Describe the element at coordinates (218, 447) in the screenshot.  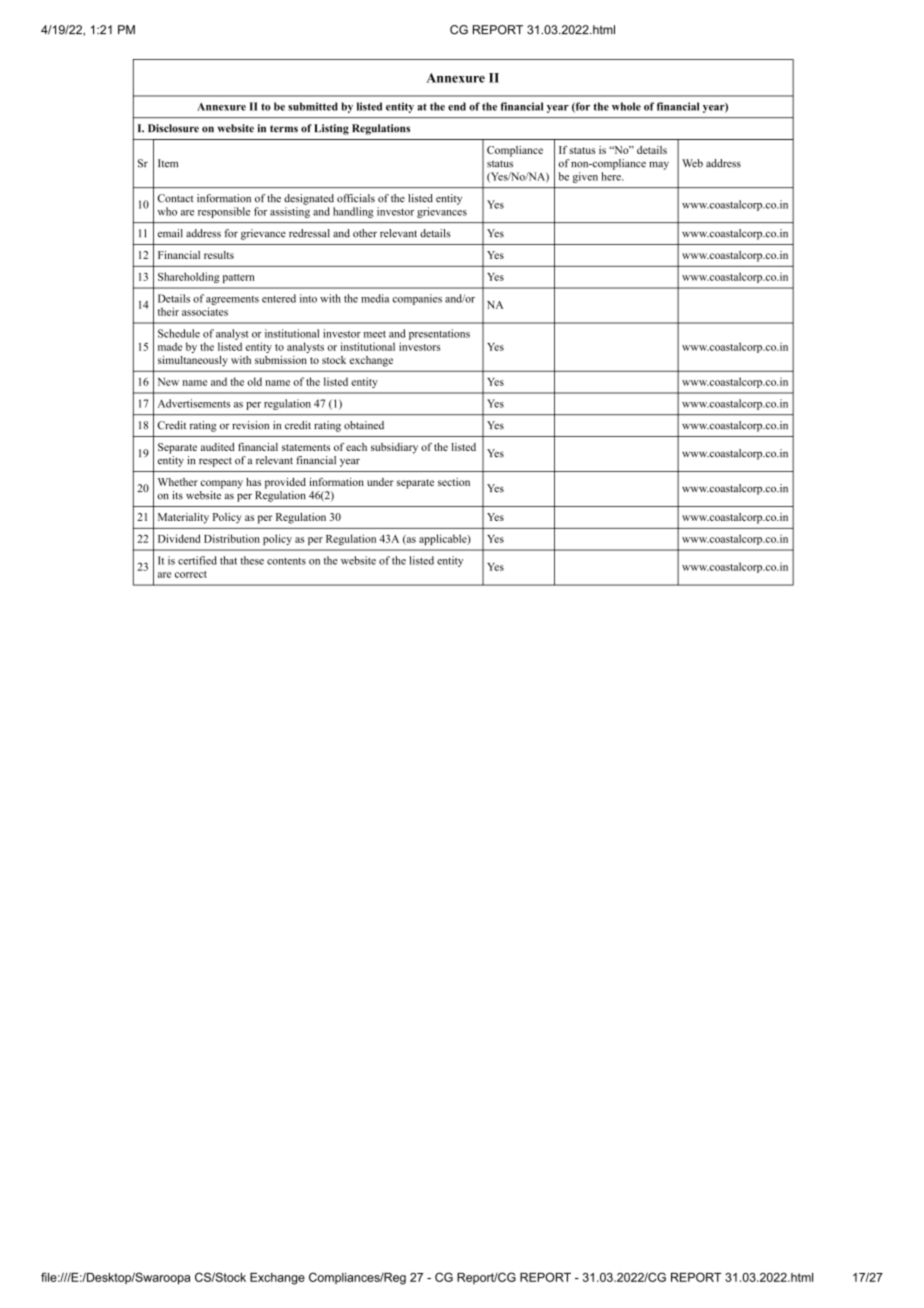
I see `audited` at that location.
